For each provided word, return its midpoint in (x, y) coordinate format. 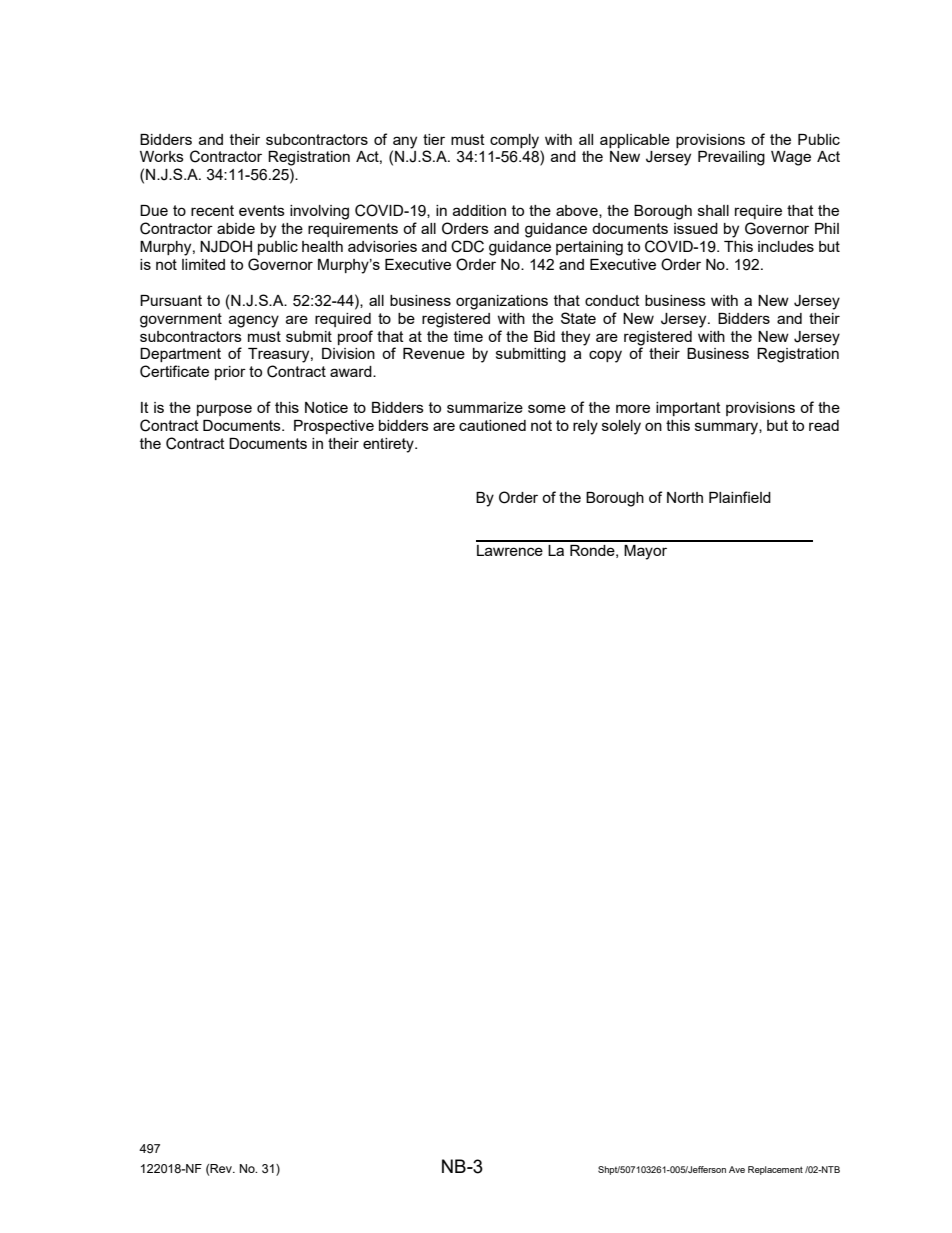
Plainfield (740, 497)
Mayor (645, 552)
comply (514, 141)
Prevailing (731, 158)
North (685, 497)
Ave (737, 1169)
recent (212, 210)
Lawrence (510, 550)
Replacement (775, 1170)
